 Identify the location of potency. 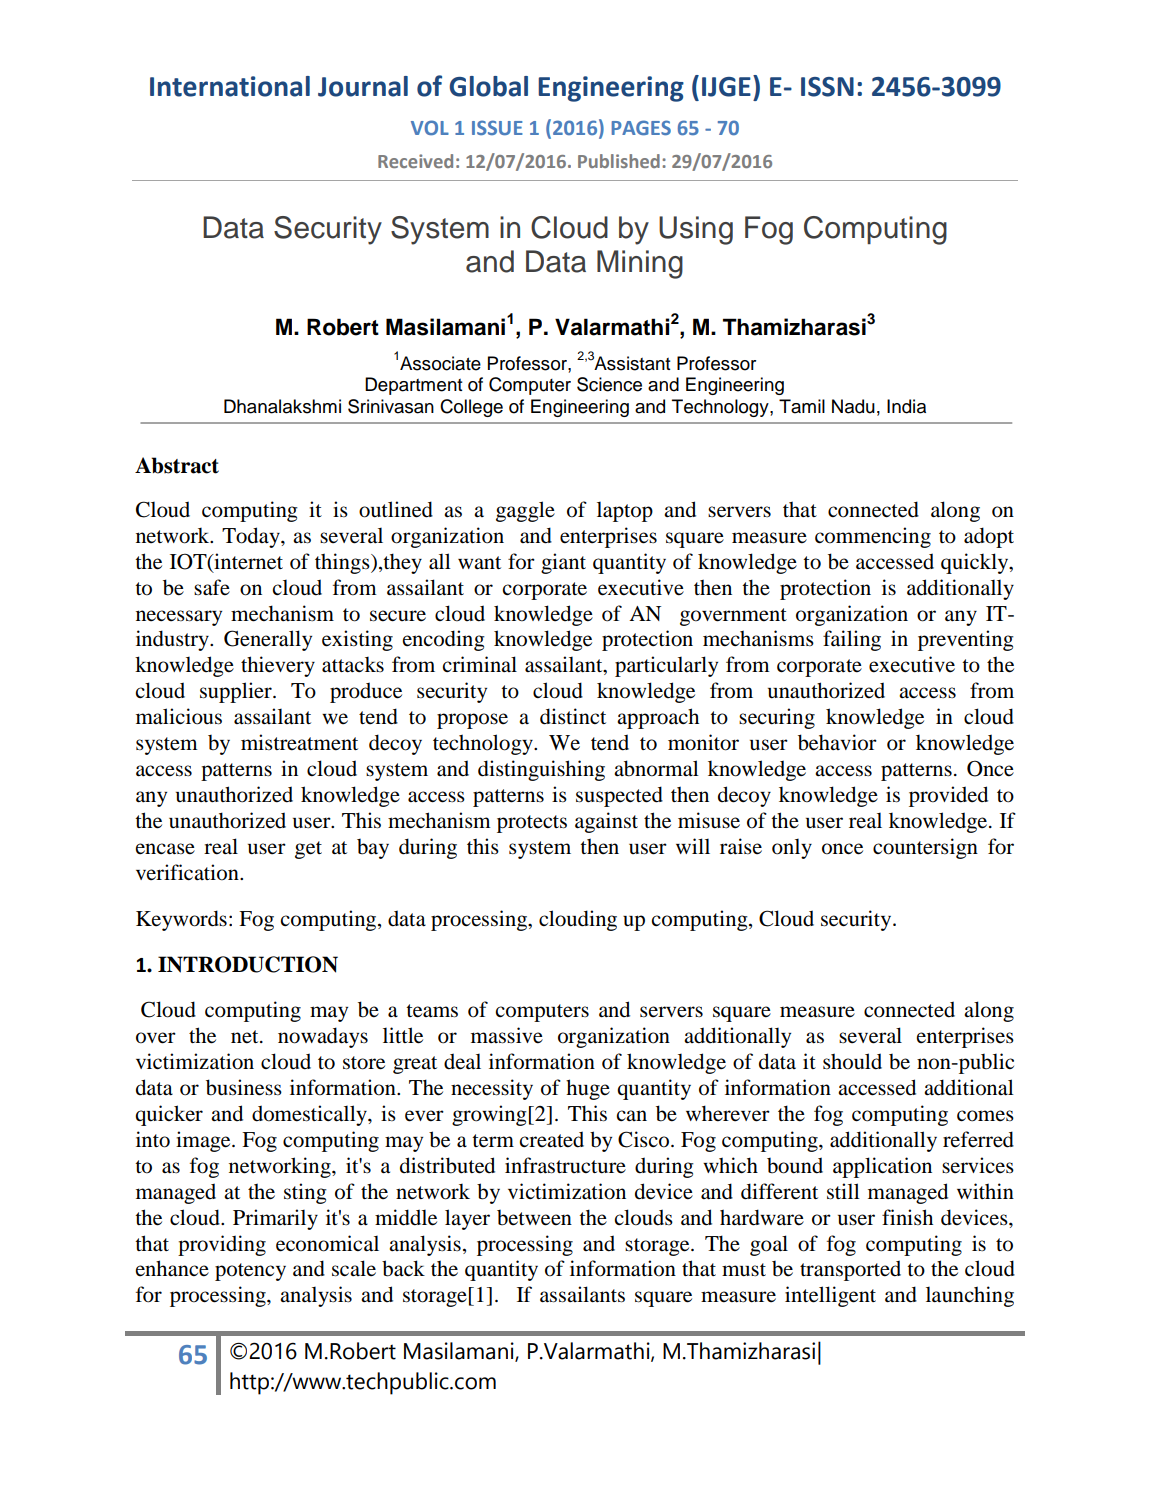
(250, 1272).
